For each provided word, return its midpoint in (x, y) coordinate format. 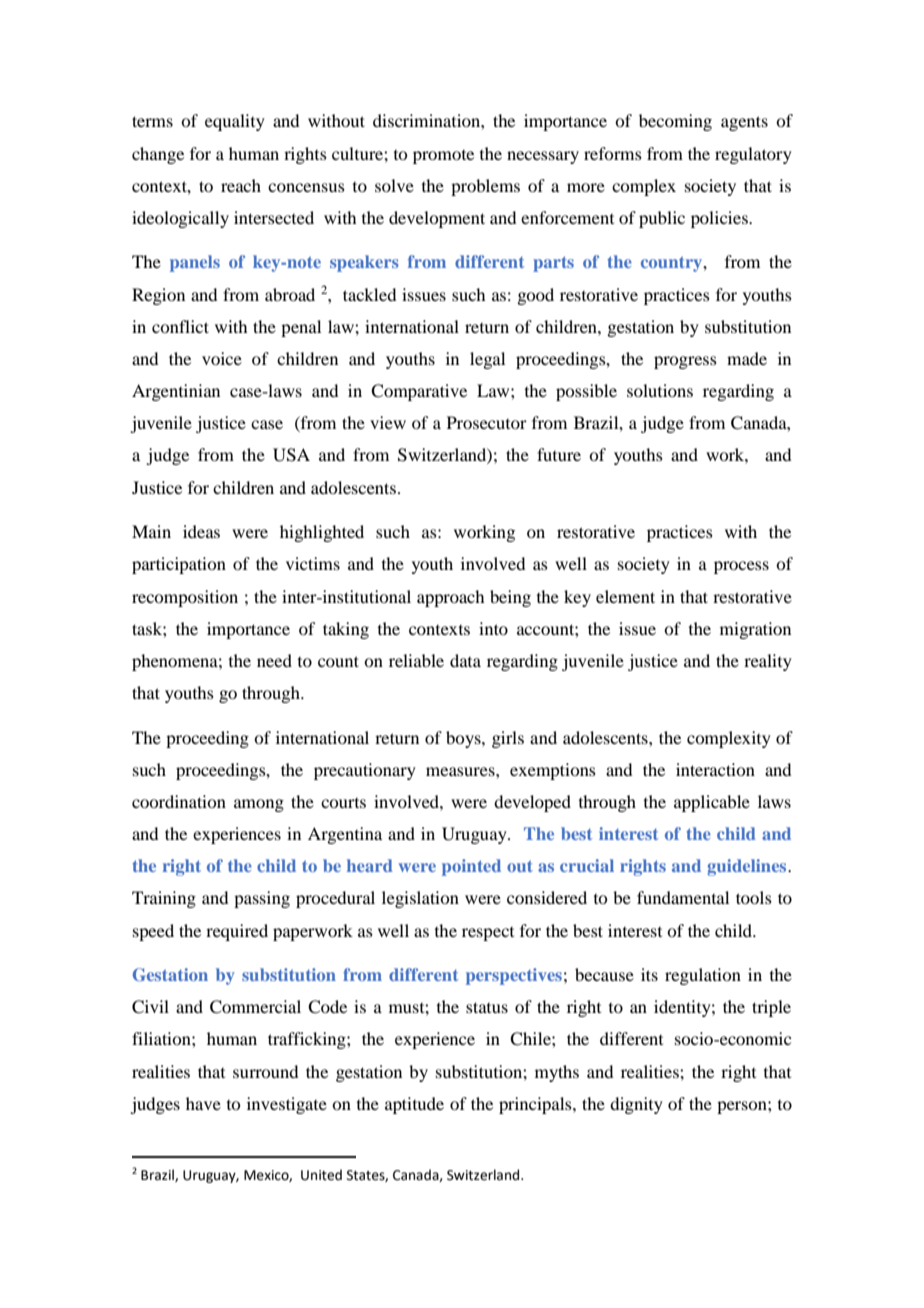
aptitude (414, 1105)
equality (235, 122)
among (259, 805)
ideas (201, 531)
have (203, 1103)
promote (443, 157)
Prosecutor (487, 422)
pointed (471, 867)
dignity (636, 1105)
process (741, 567)
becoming (675, 122)
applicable (712, 803)
